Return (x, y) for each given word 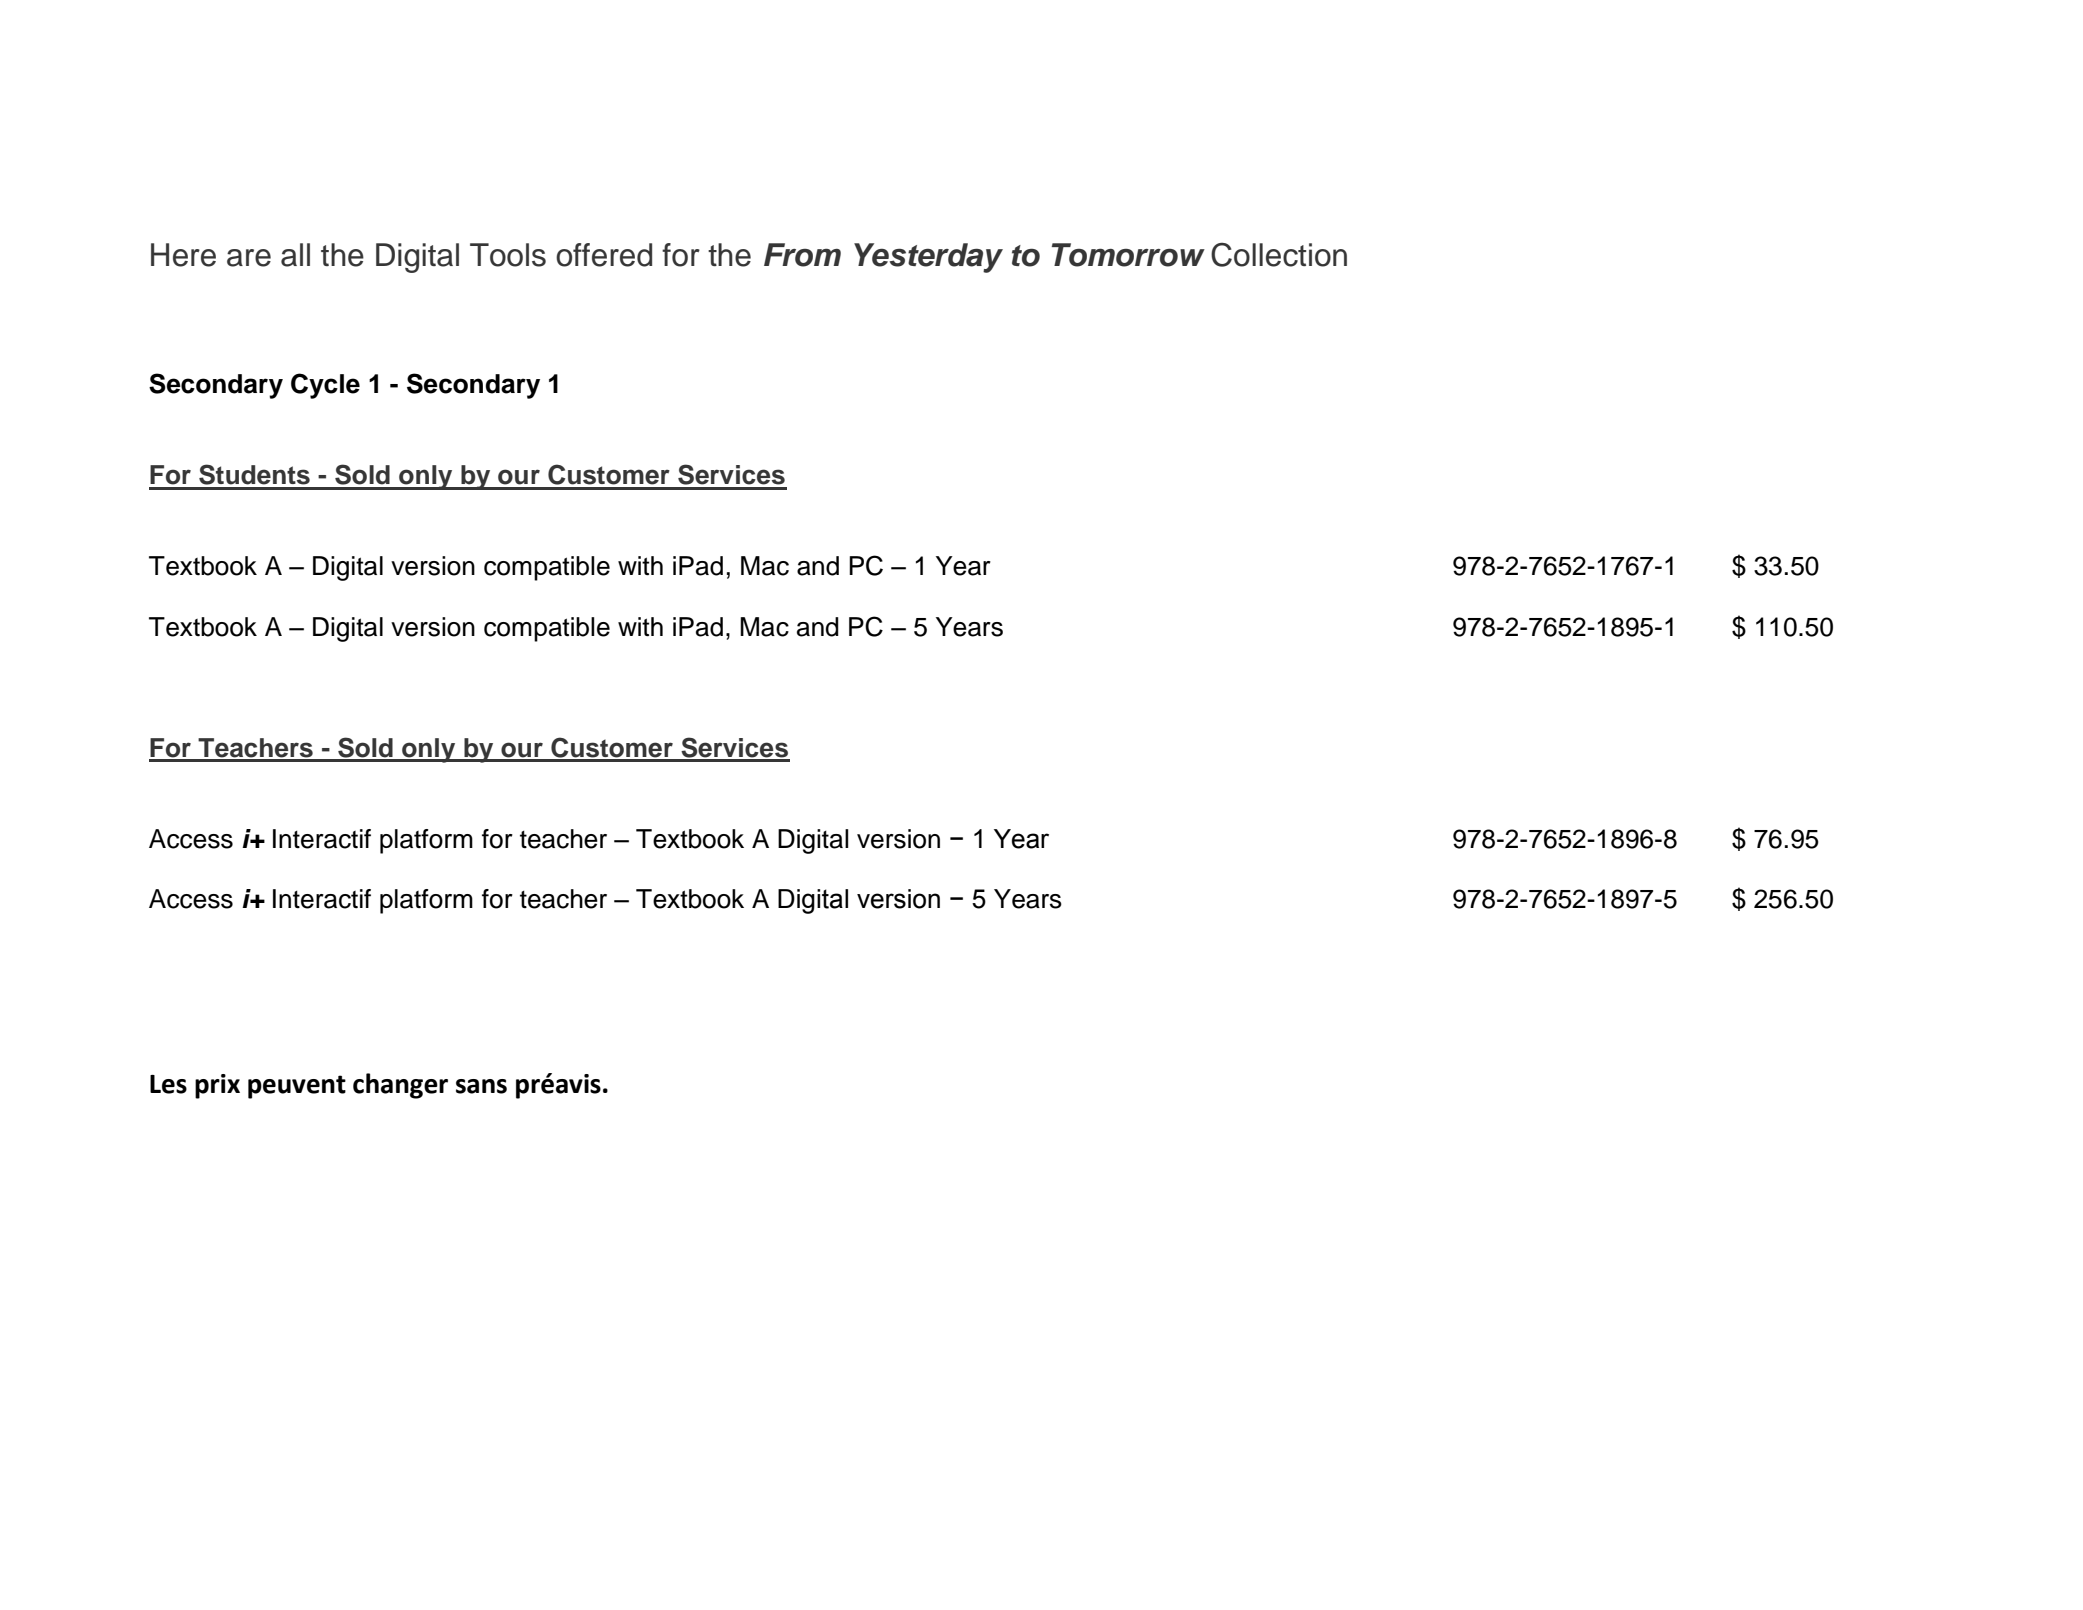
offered (604, 255)
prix (217, 1086)
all (295, 255)
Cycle (325, 386)
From (802, 255)
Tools (508, 255)
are (249, 258)
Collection (1279, 255)
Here (183, 255)
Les (168, 1084)
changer (400, 1086)
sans (481, 1086)
